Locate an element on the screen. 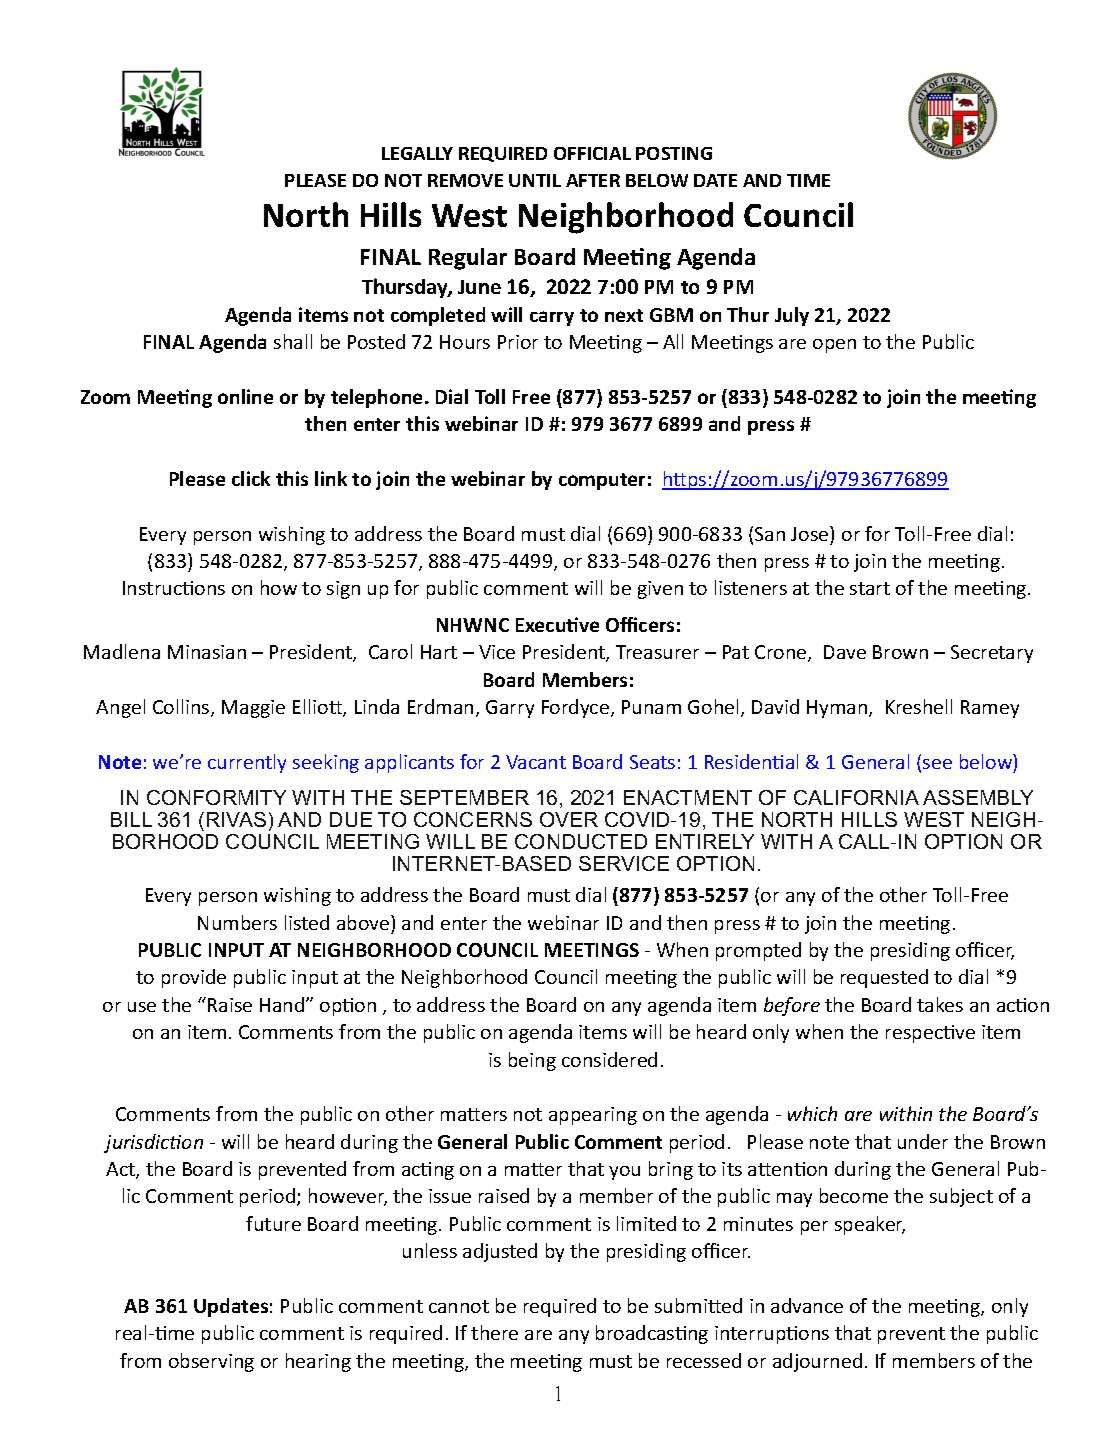 The width and height of the screenshot is (1117, 1446). Jose is located at coordinates (811, 533).
